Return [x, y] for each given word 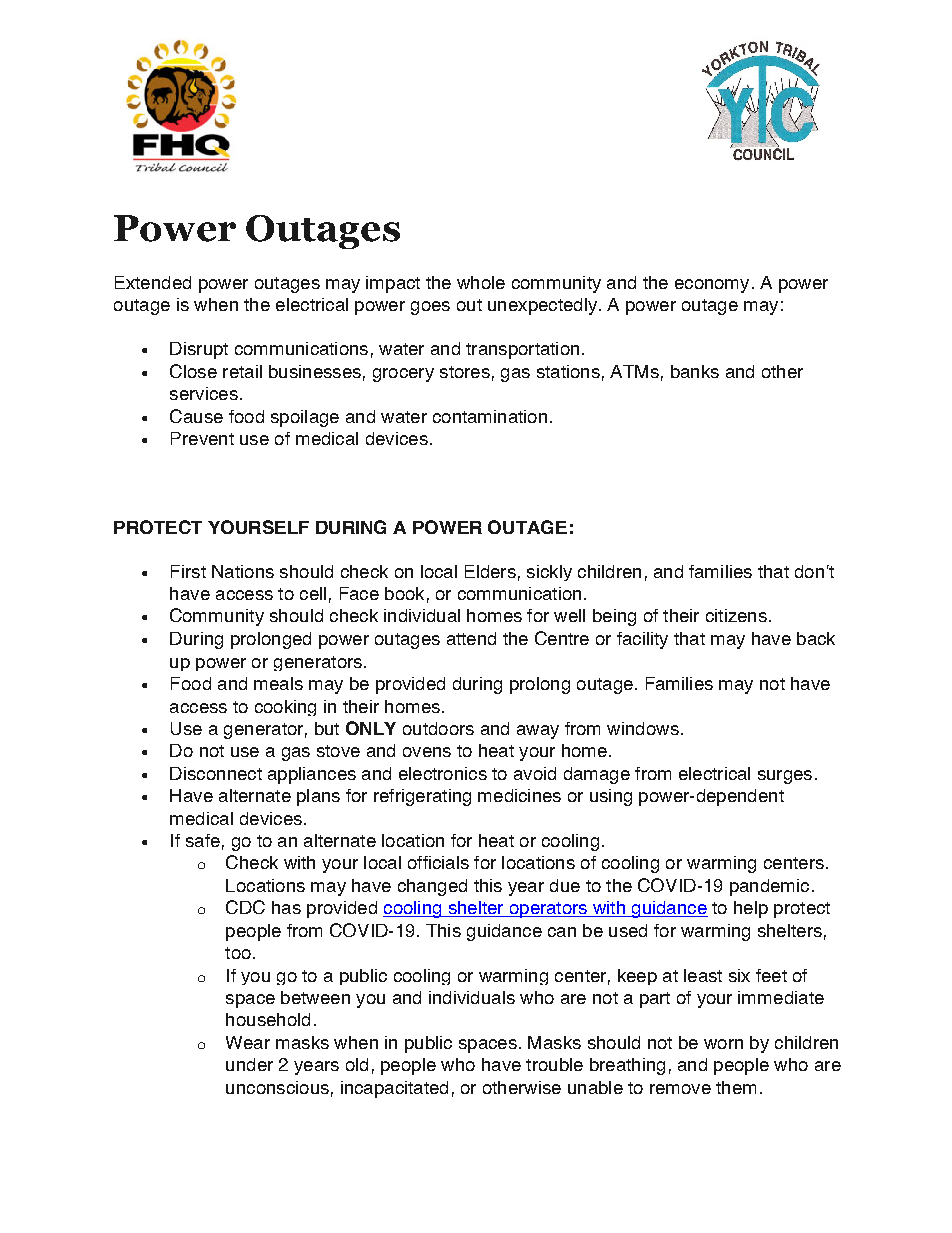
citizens [736, 615]
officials [438, 862]
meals [278, 683]
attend [471, 638]
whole [481, 282]
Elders [490, 571]
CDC [245, 907]
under [249, 1064]
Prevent [202, 438]
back [816, 638]
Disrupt [199, 350]
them [736, 1087]
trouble [554, 1064]
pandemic [769, 887]
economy [712, 286]
